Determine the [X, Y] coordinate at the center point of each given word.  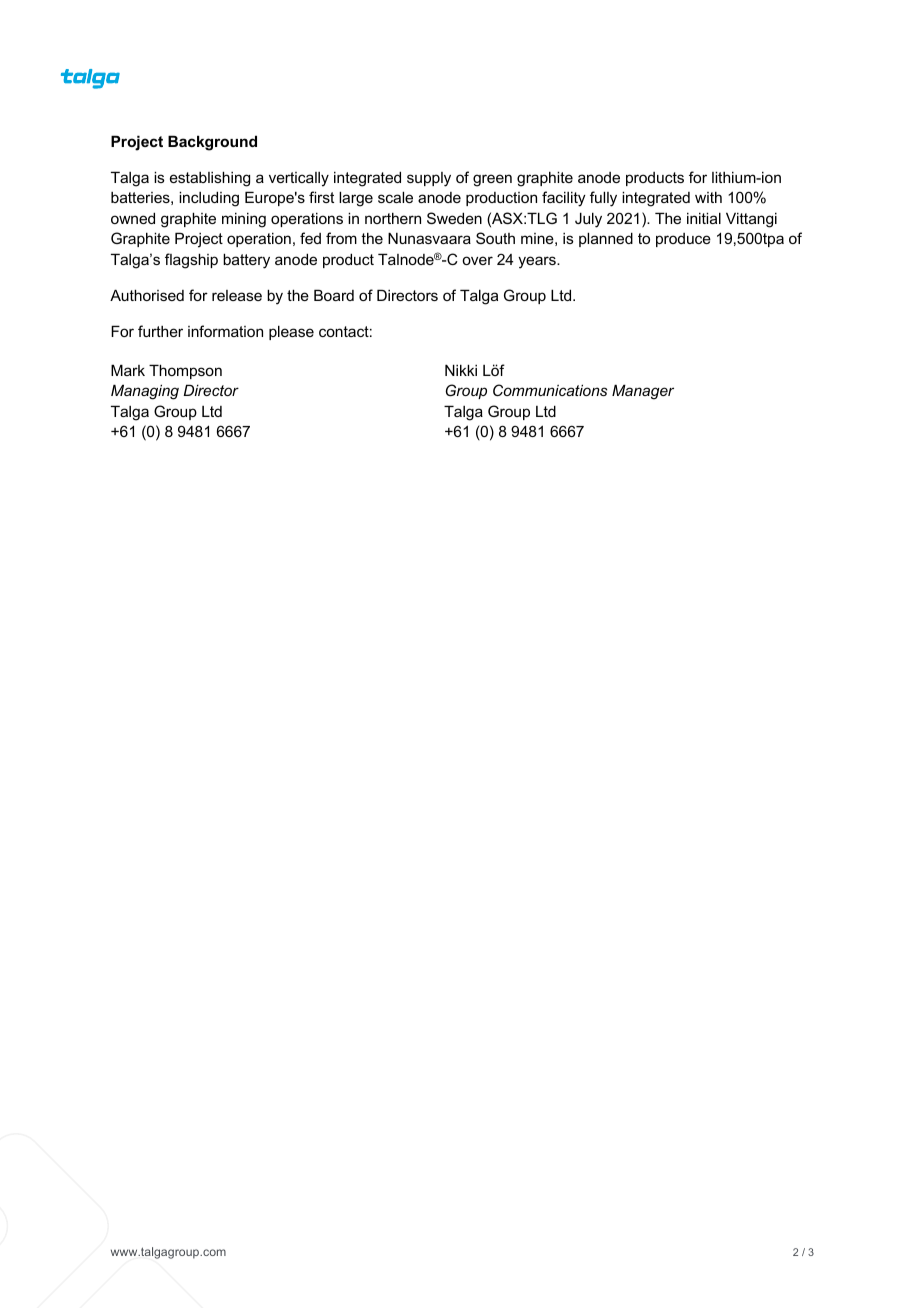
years [538, 262]
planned [606, 239]
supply [429, 179]
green [492, 180]
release [237, 295]
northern [393, 218]
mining [244, 220]
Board [334, 295]
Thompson [185, 371]
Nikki [461, 370]
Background [212, 143]
